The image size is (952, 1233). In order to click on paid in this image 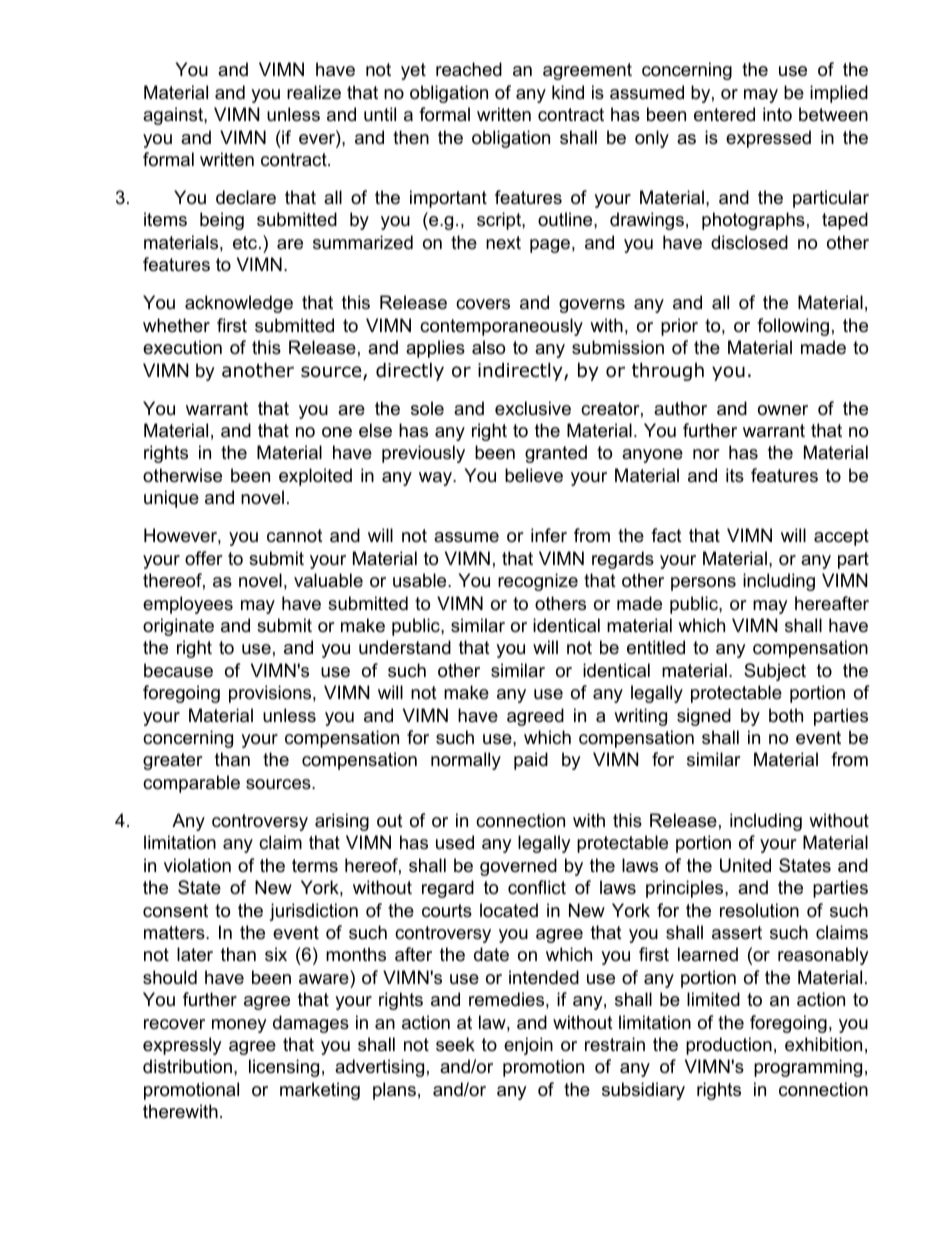, I will do `click(531, 761)`.
